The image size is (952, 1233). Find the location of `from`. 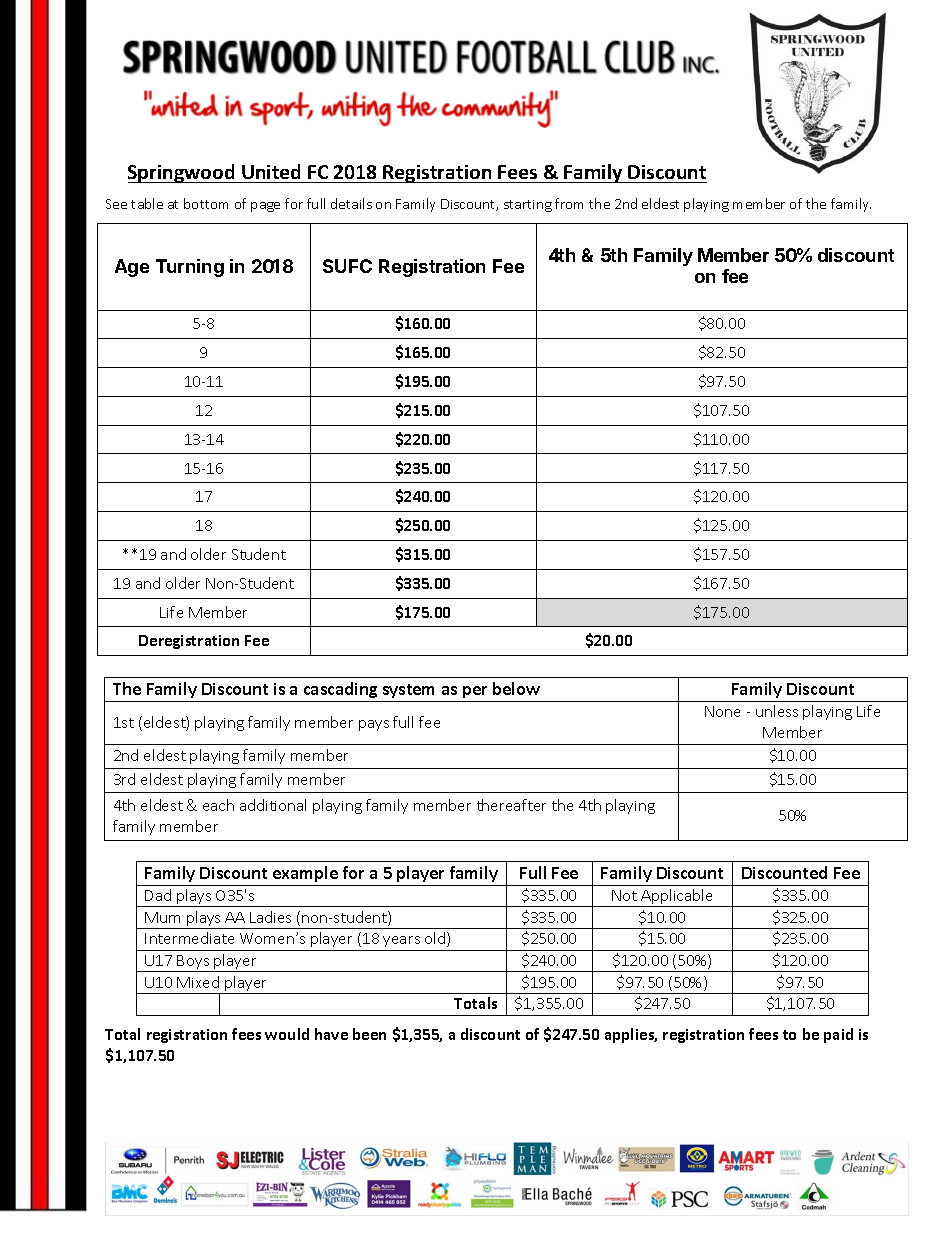

from is located at coordinates (569, 203).
